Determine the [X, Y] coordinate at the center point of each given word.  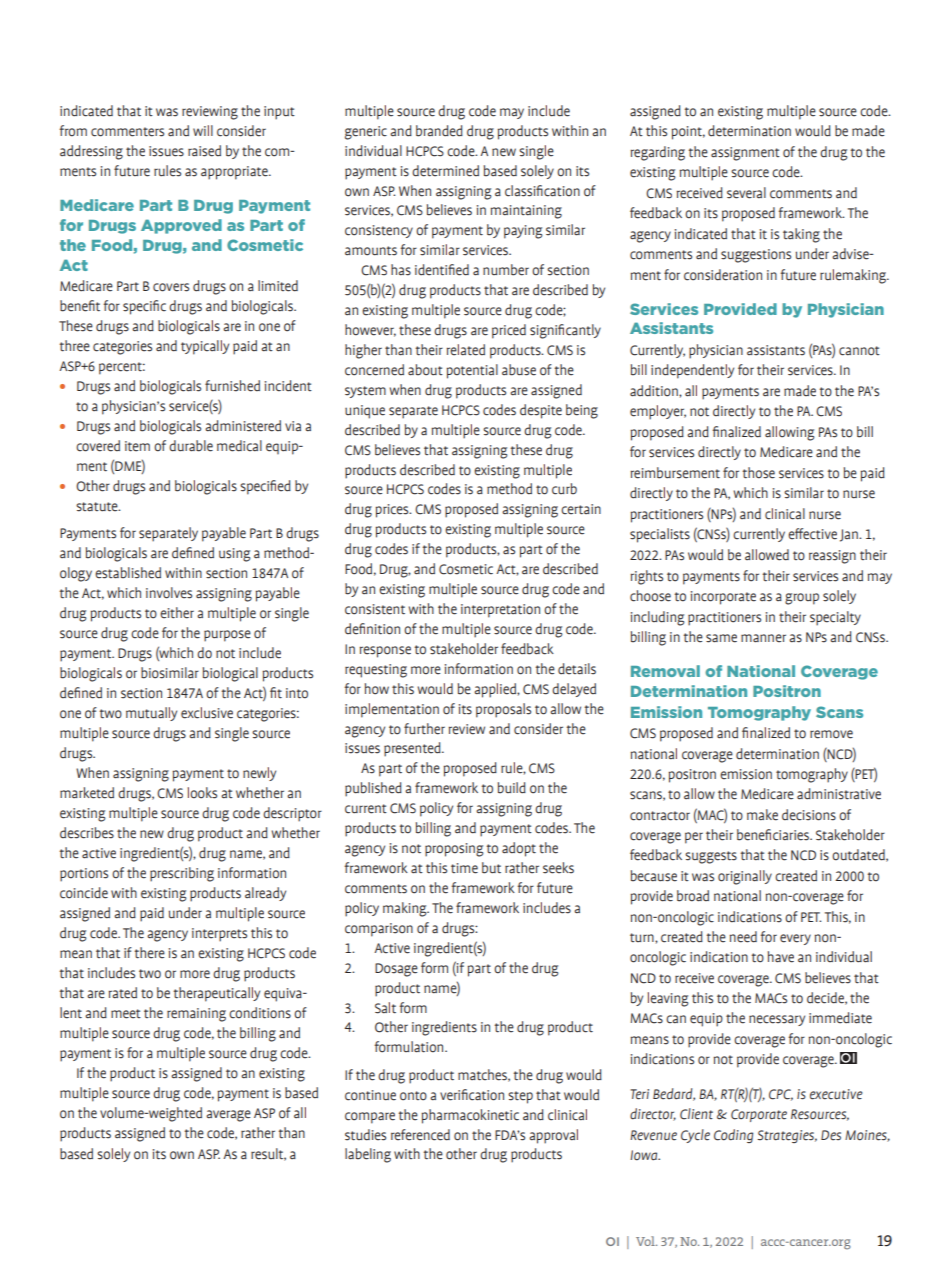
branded [439, 131]
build [512, 788]
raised [204, 151]
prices [393, 511]
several [746, 193]
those [758, 473]
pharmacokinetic [470, 1116]
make [762, 815]
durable [191, 446]
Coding [733, 1136]
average [228, 1116]
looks [202, 793]
